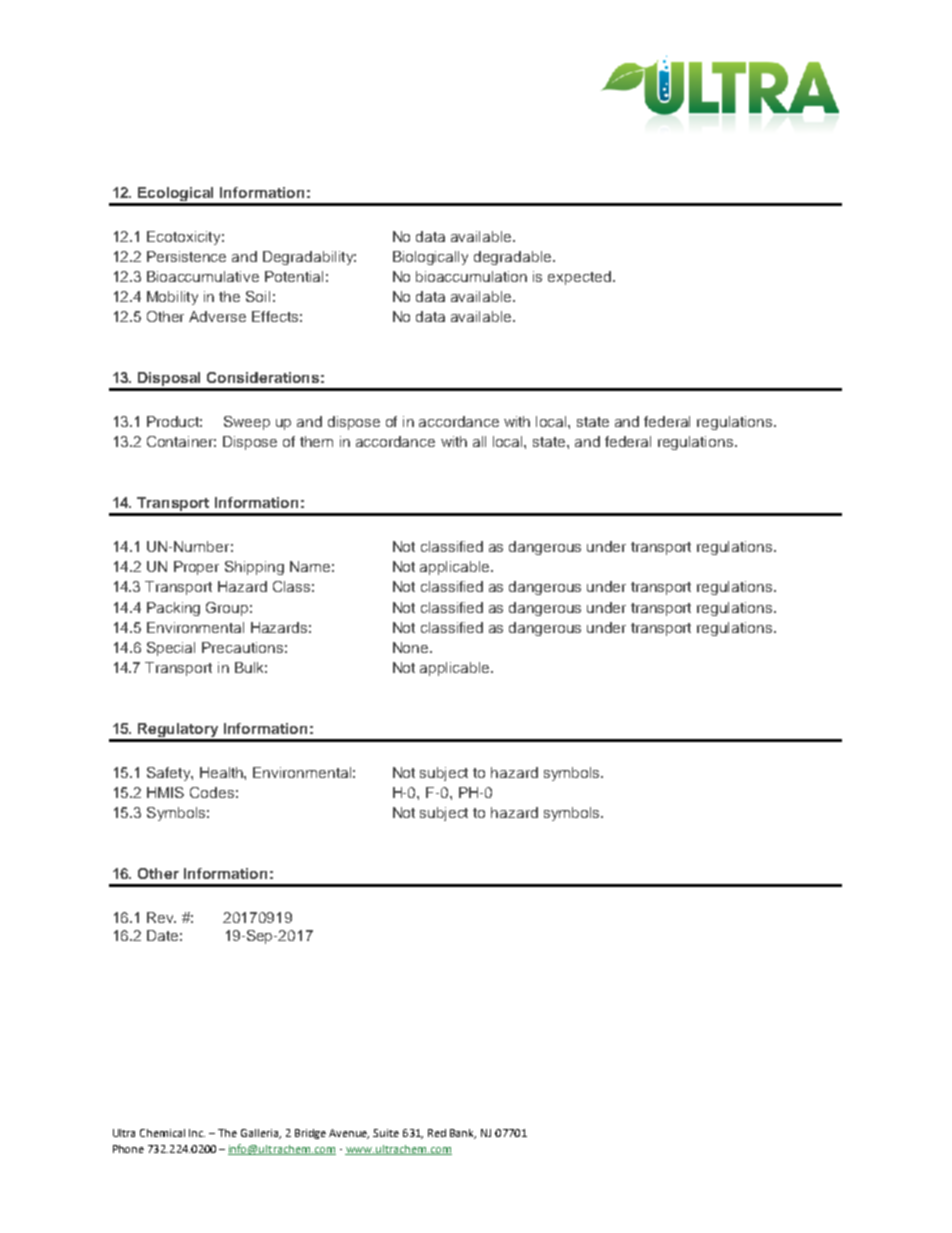 Image resolution: width=952 pixels, height=1233 pixels. What do you see at coordinates (349, 1134) in the screenshot?
I see `Avenue` at bounding box center [349, 1134].
